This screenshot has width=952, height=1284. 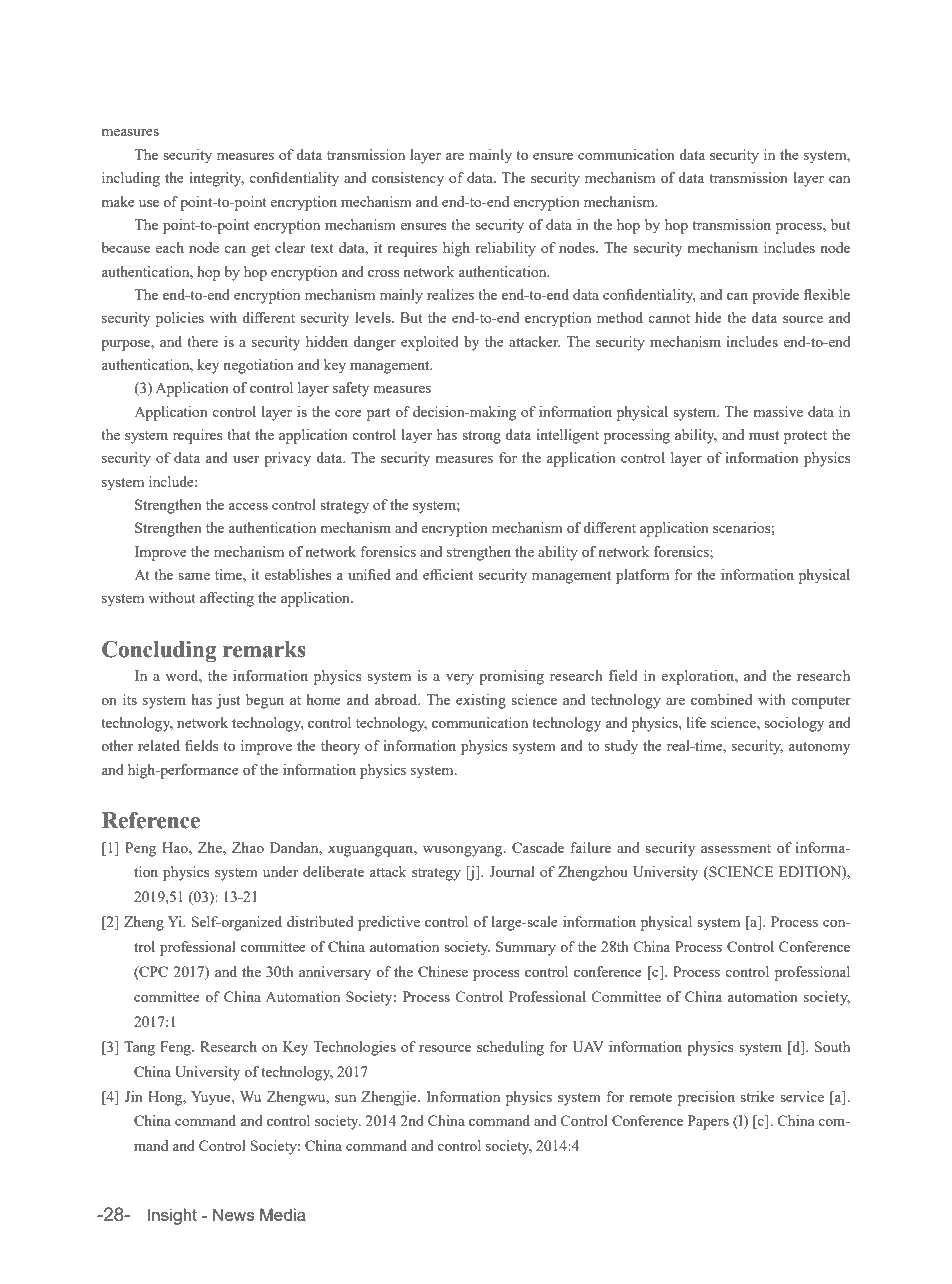 I want to click on existing, so click(x=481, y=701).
